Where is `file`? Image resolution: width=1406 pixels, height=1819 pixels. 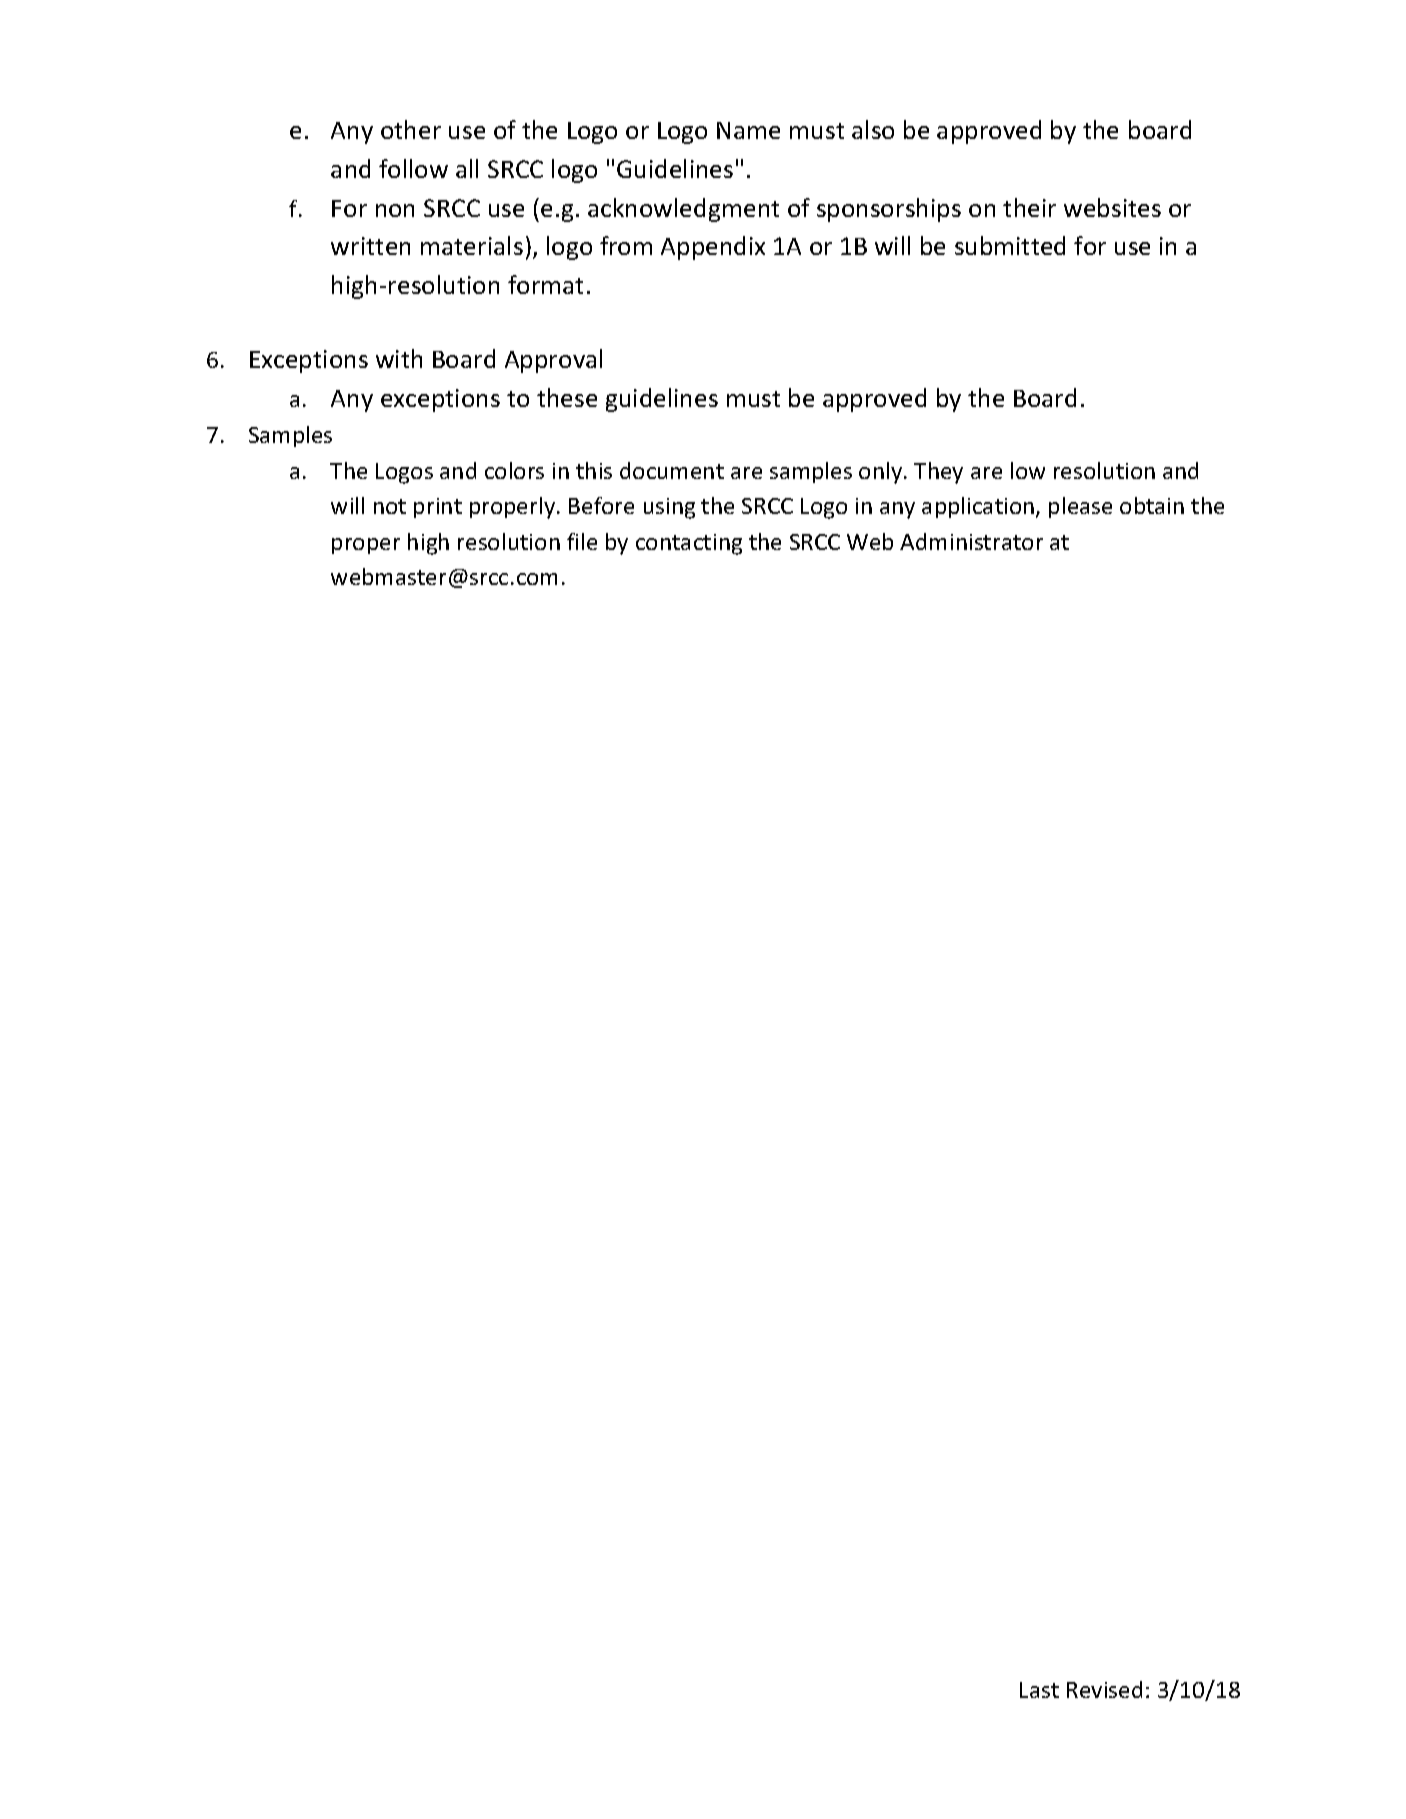 file is located at coordinates (582, 541).
